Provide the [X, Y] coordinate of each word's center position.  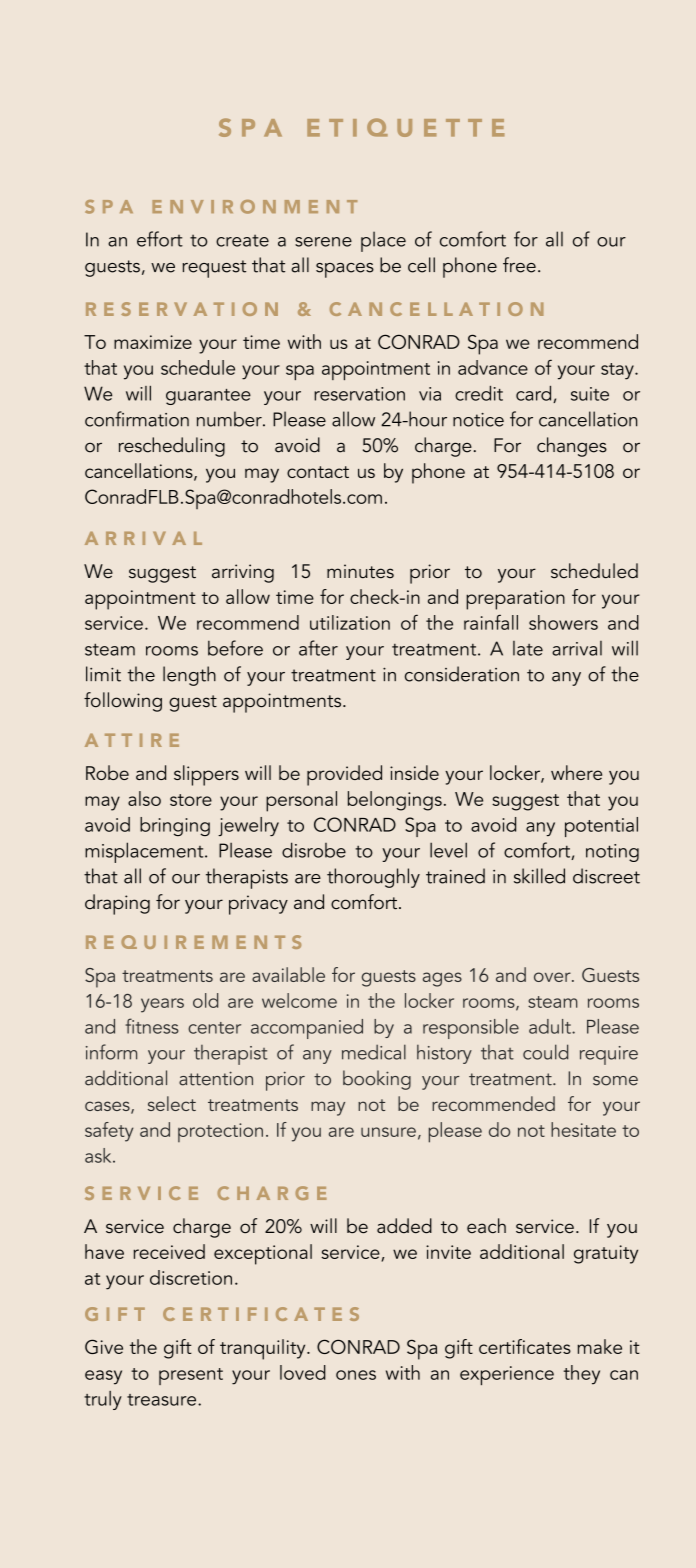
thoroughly [373, 878]
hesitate [583, 1129]
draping [117, 904]
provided [344, 775]
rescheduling [172, 447]
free [519, 265]
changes [572, 447]
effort [160, 239]
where [576, 772]
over [553, 977]
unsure [388, 1132]
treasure [163, 1400]
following [123, 702]
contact [318, 472]
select [172, 1103]
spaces [345, 270]
